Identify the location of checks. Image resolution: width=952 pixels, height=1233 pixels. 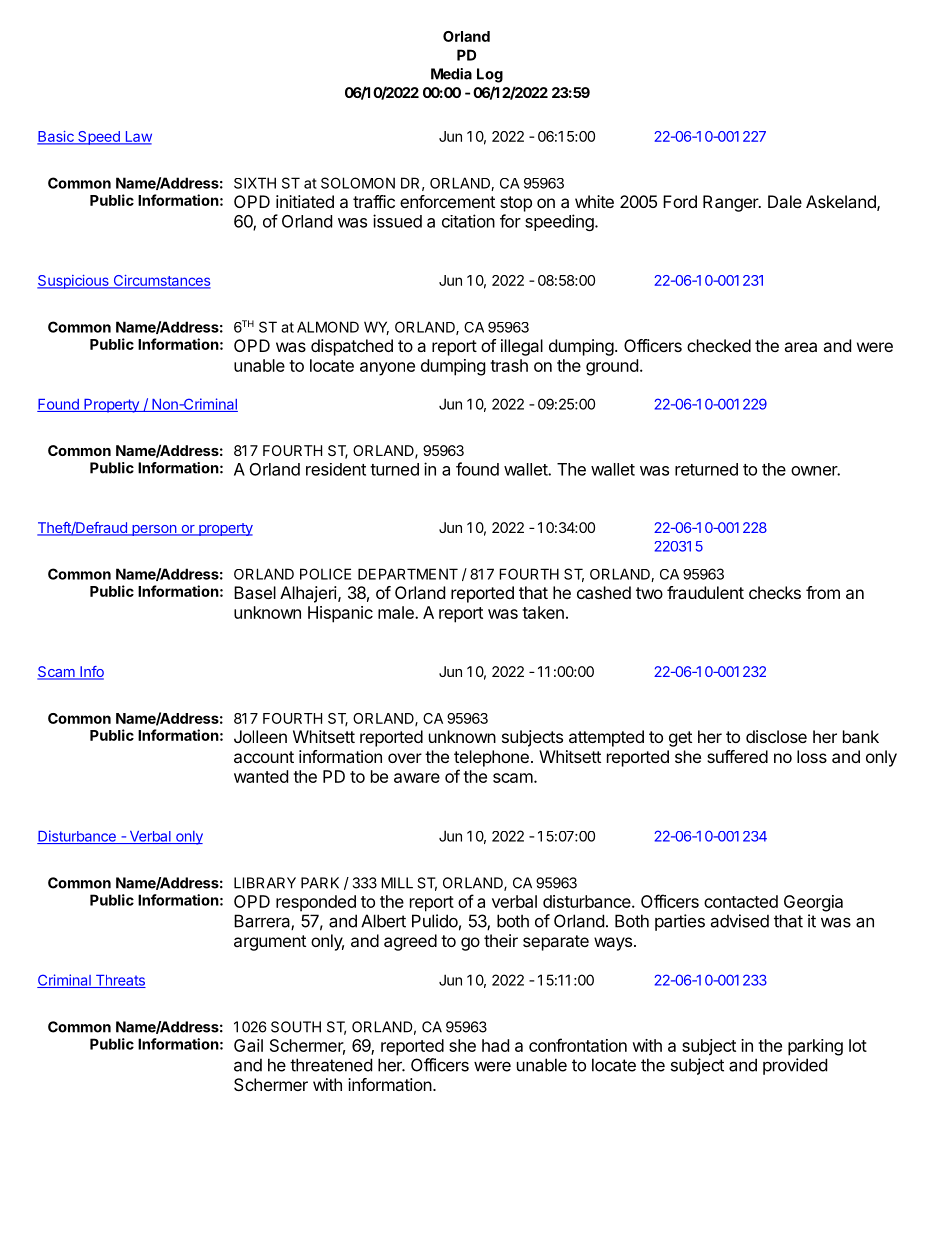
(775, 592).
